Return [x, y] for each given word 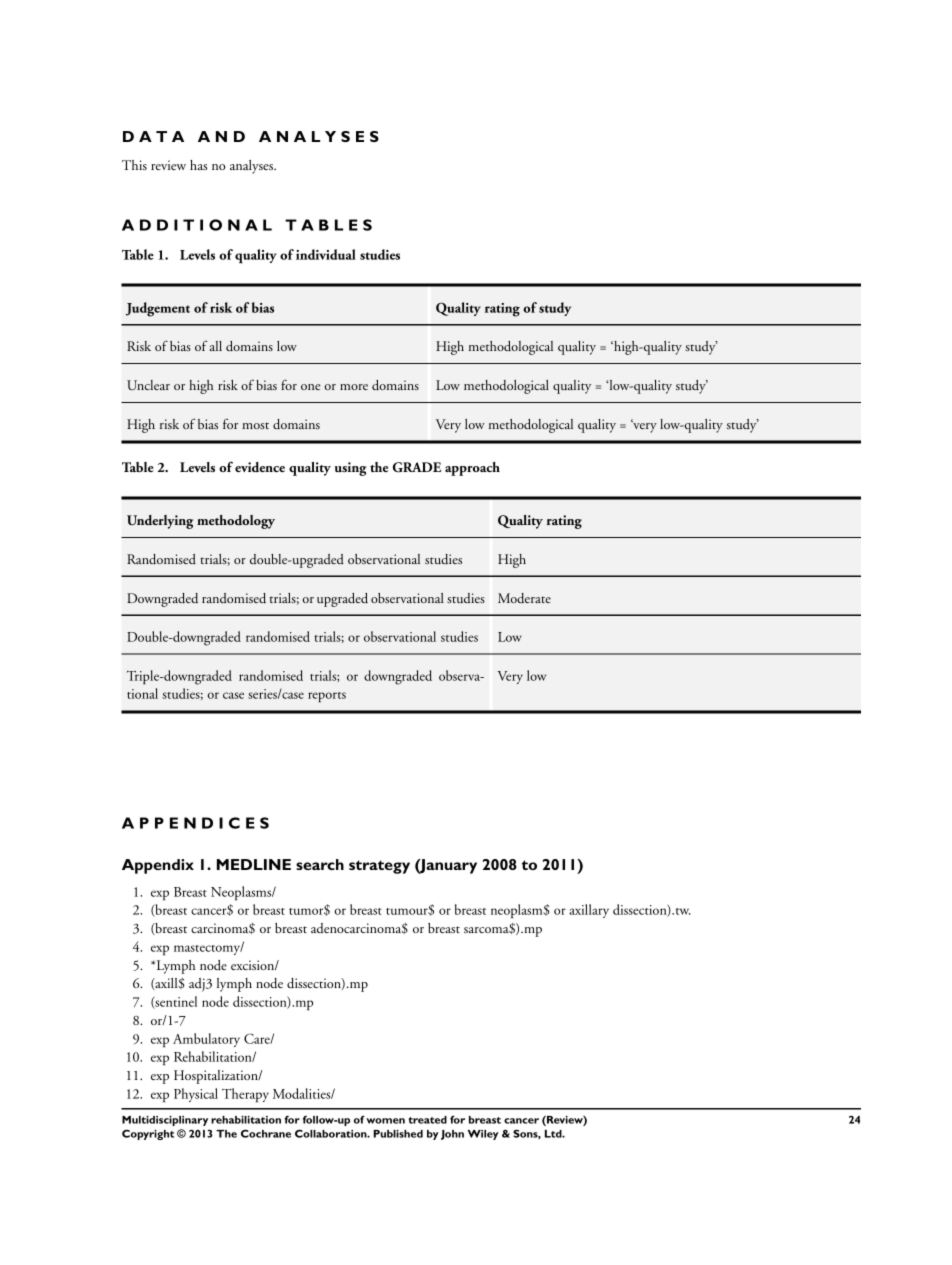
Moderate [524, 598]
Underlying [160, 522]
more [354, 387]
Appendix [158, 866]
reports [327, 697]
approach [472, 469]
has [198, 165]
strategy [379, 867]
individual [326, 254]
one [311, 387]
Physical [196, 1095]
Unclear [148, 385]
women [385, 1121]
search [320, 864]
